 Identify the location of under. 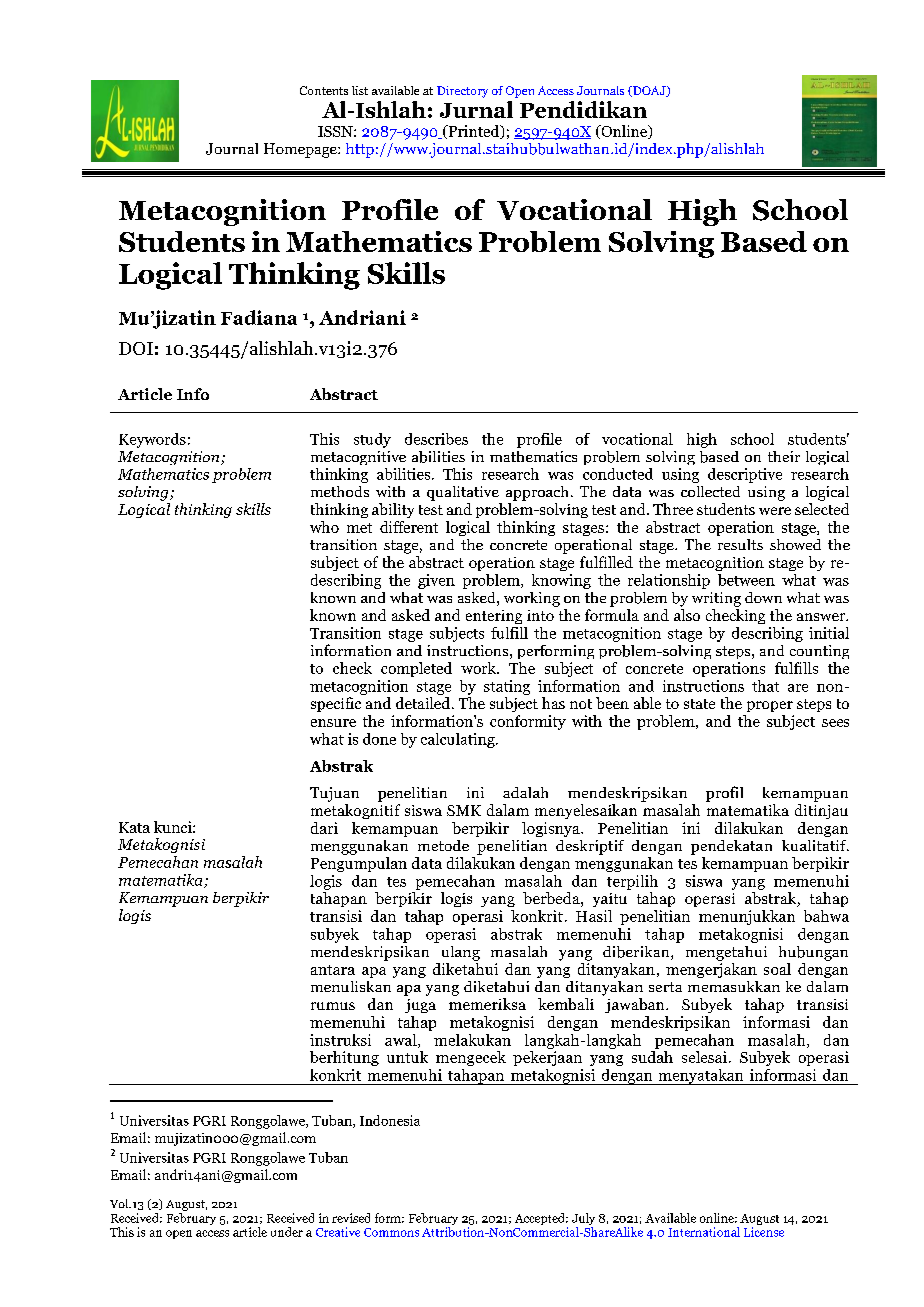
(287, 1232).
